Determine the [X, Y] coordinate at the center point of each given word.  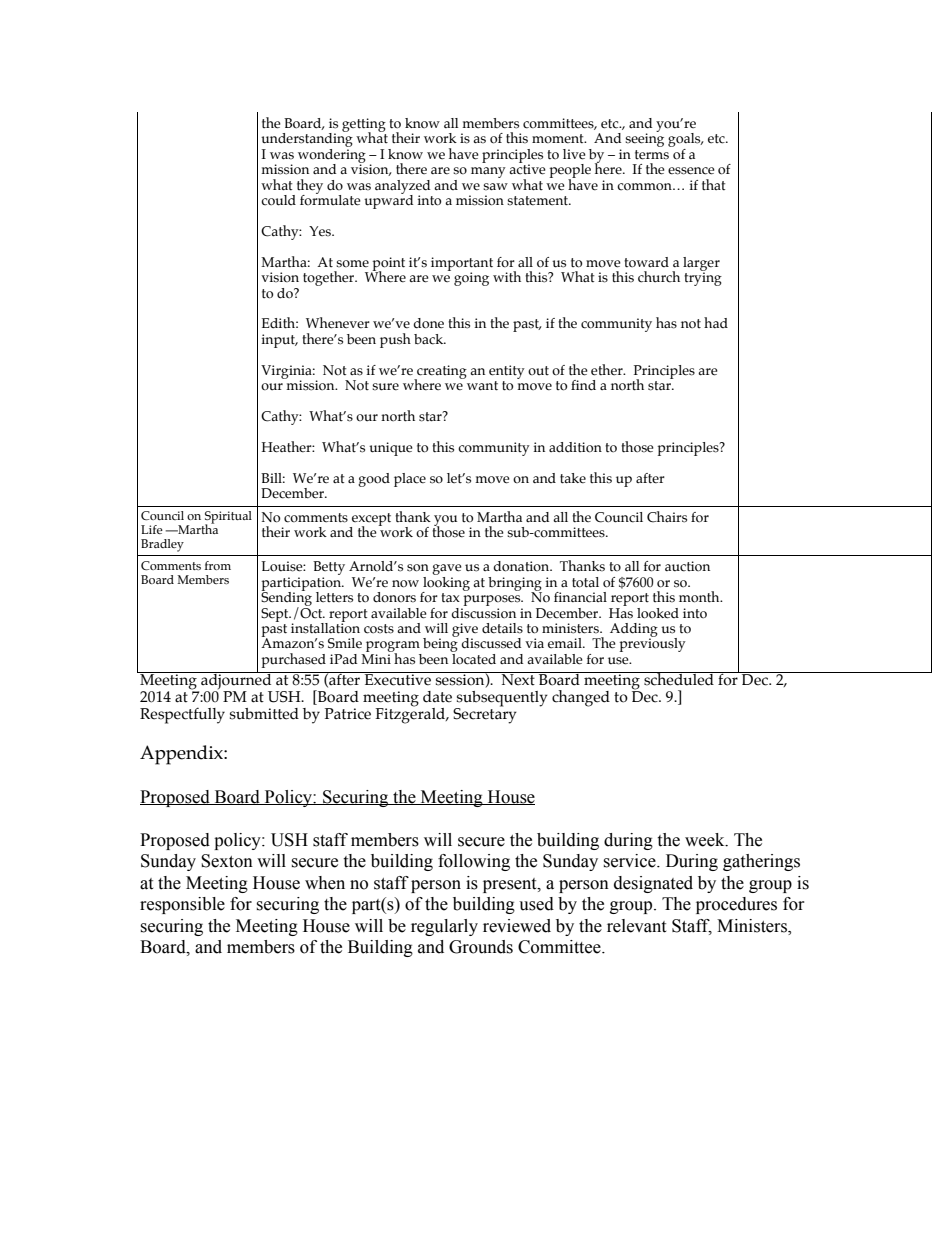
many [488, 172]
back [430, 339]
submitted [264, 714]
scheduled [679, 679]
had [716, 322]
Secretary [485, 715]
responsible [182, 905]
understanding [307, 140]
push [395, 340]
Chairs [667, 517]
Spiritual [228, 518]
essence [691, 171]
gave [447, 571]
